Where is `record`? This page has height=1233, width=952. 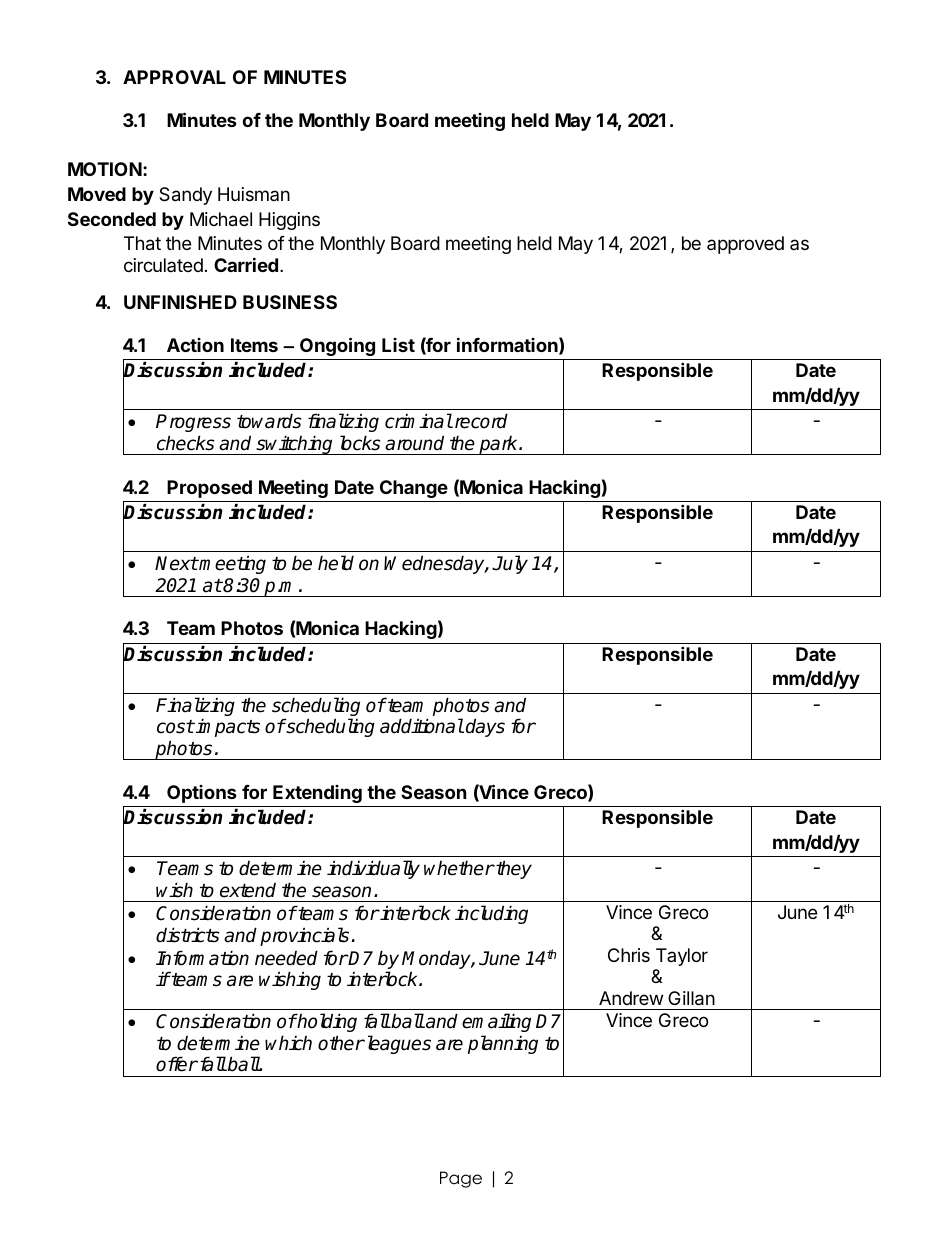
record is located at coordinates (480, 421).
